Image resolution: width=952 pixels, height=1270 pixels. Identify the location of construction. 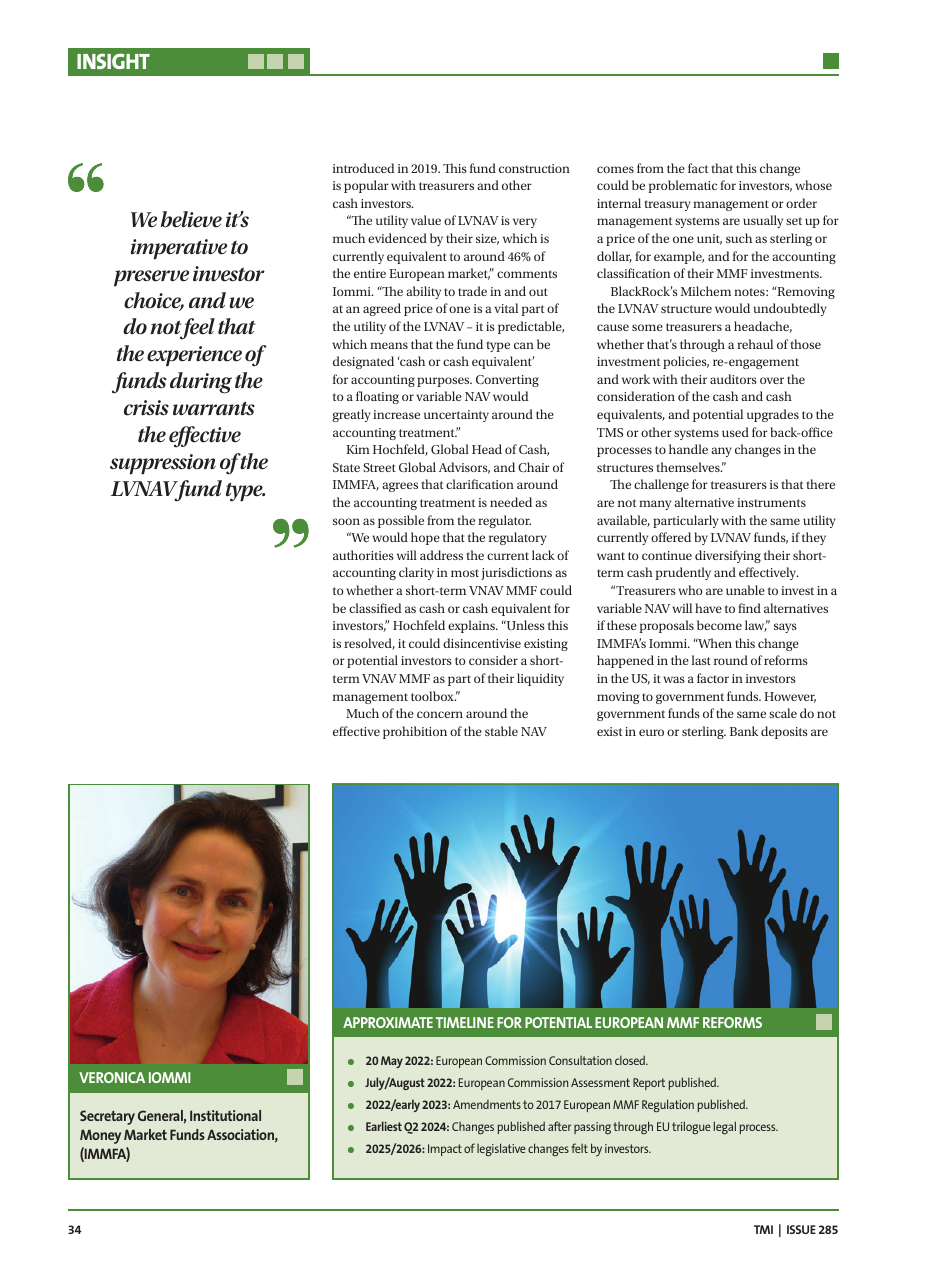
(534, 168).
